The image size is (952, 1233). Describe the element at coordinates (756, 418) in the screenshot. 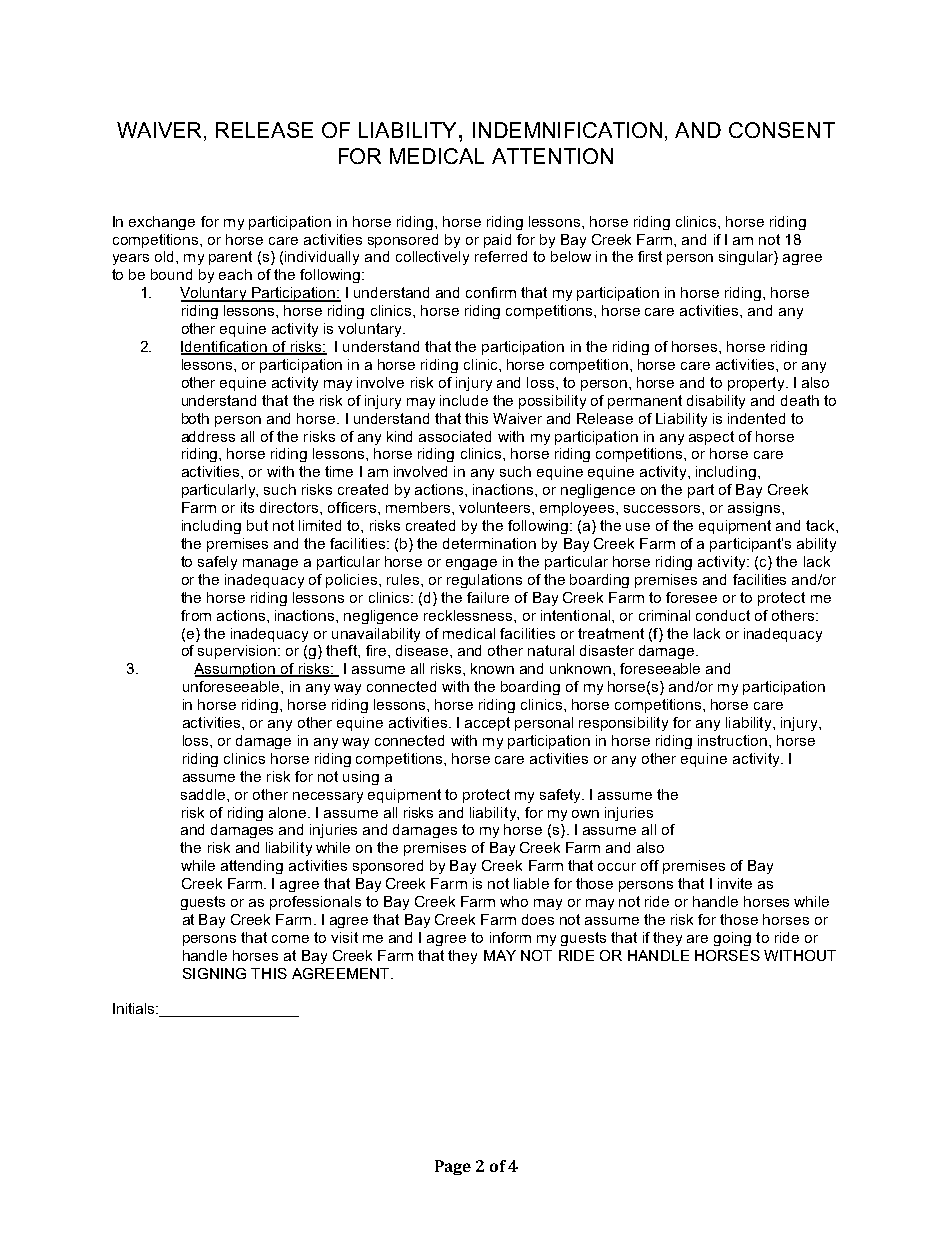

I see `indented` at that location.
